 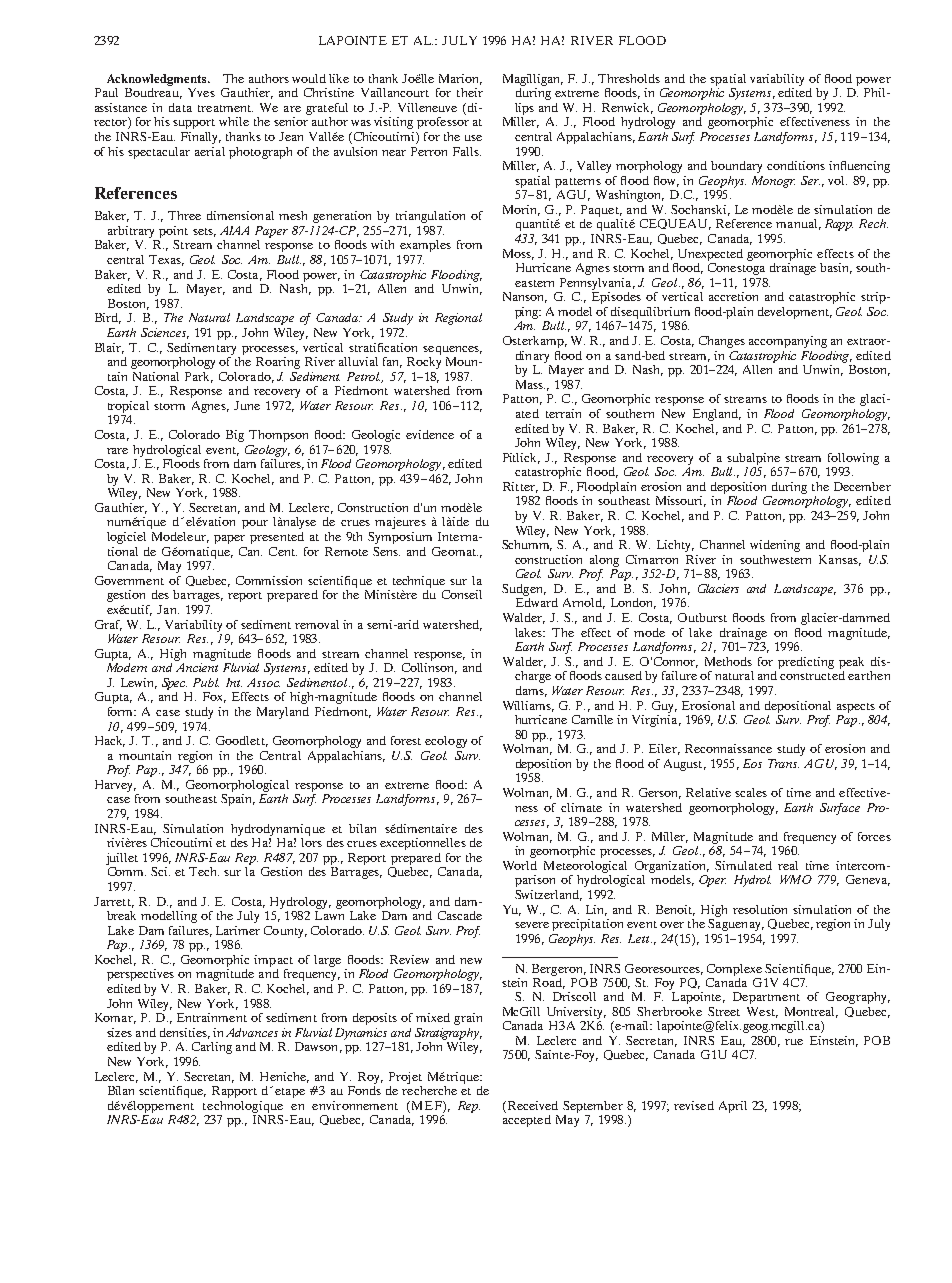 I want to click on their, so click(x=470, y=92).
